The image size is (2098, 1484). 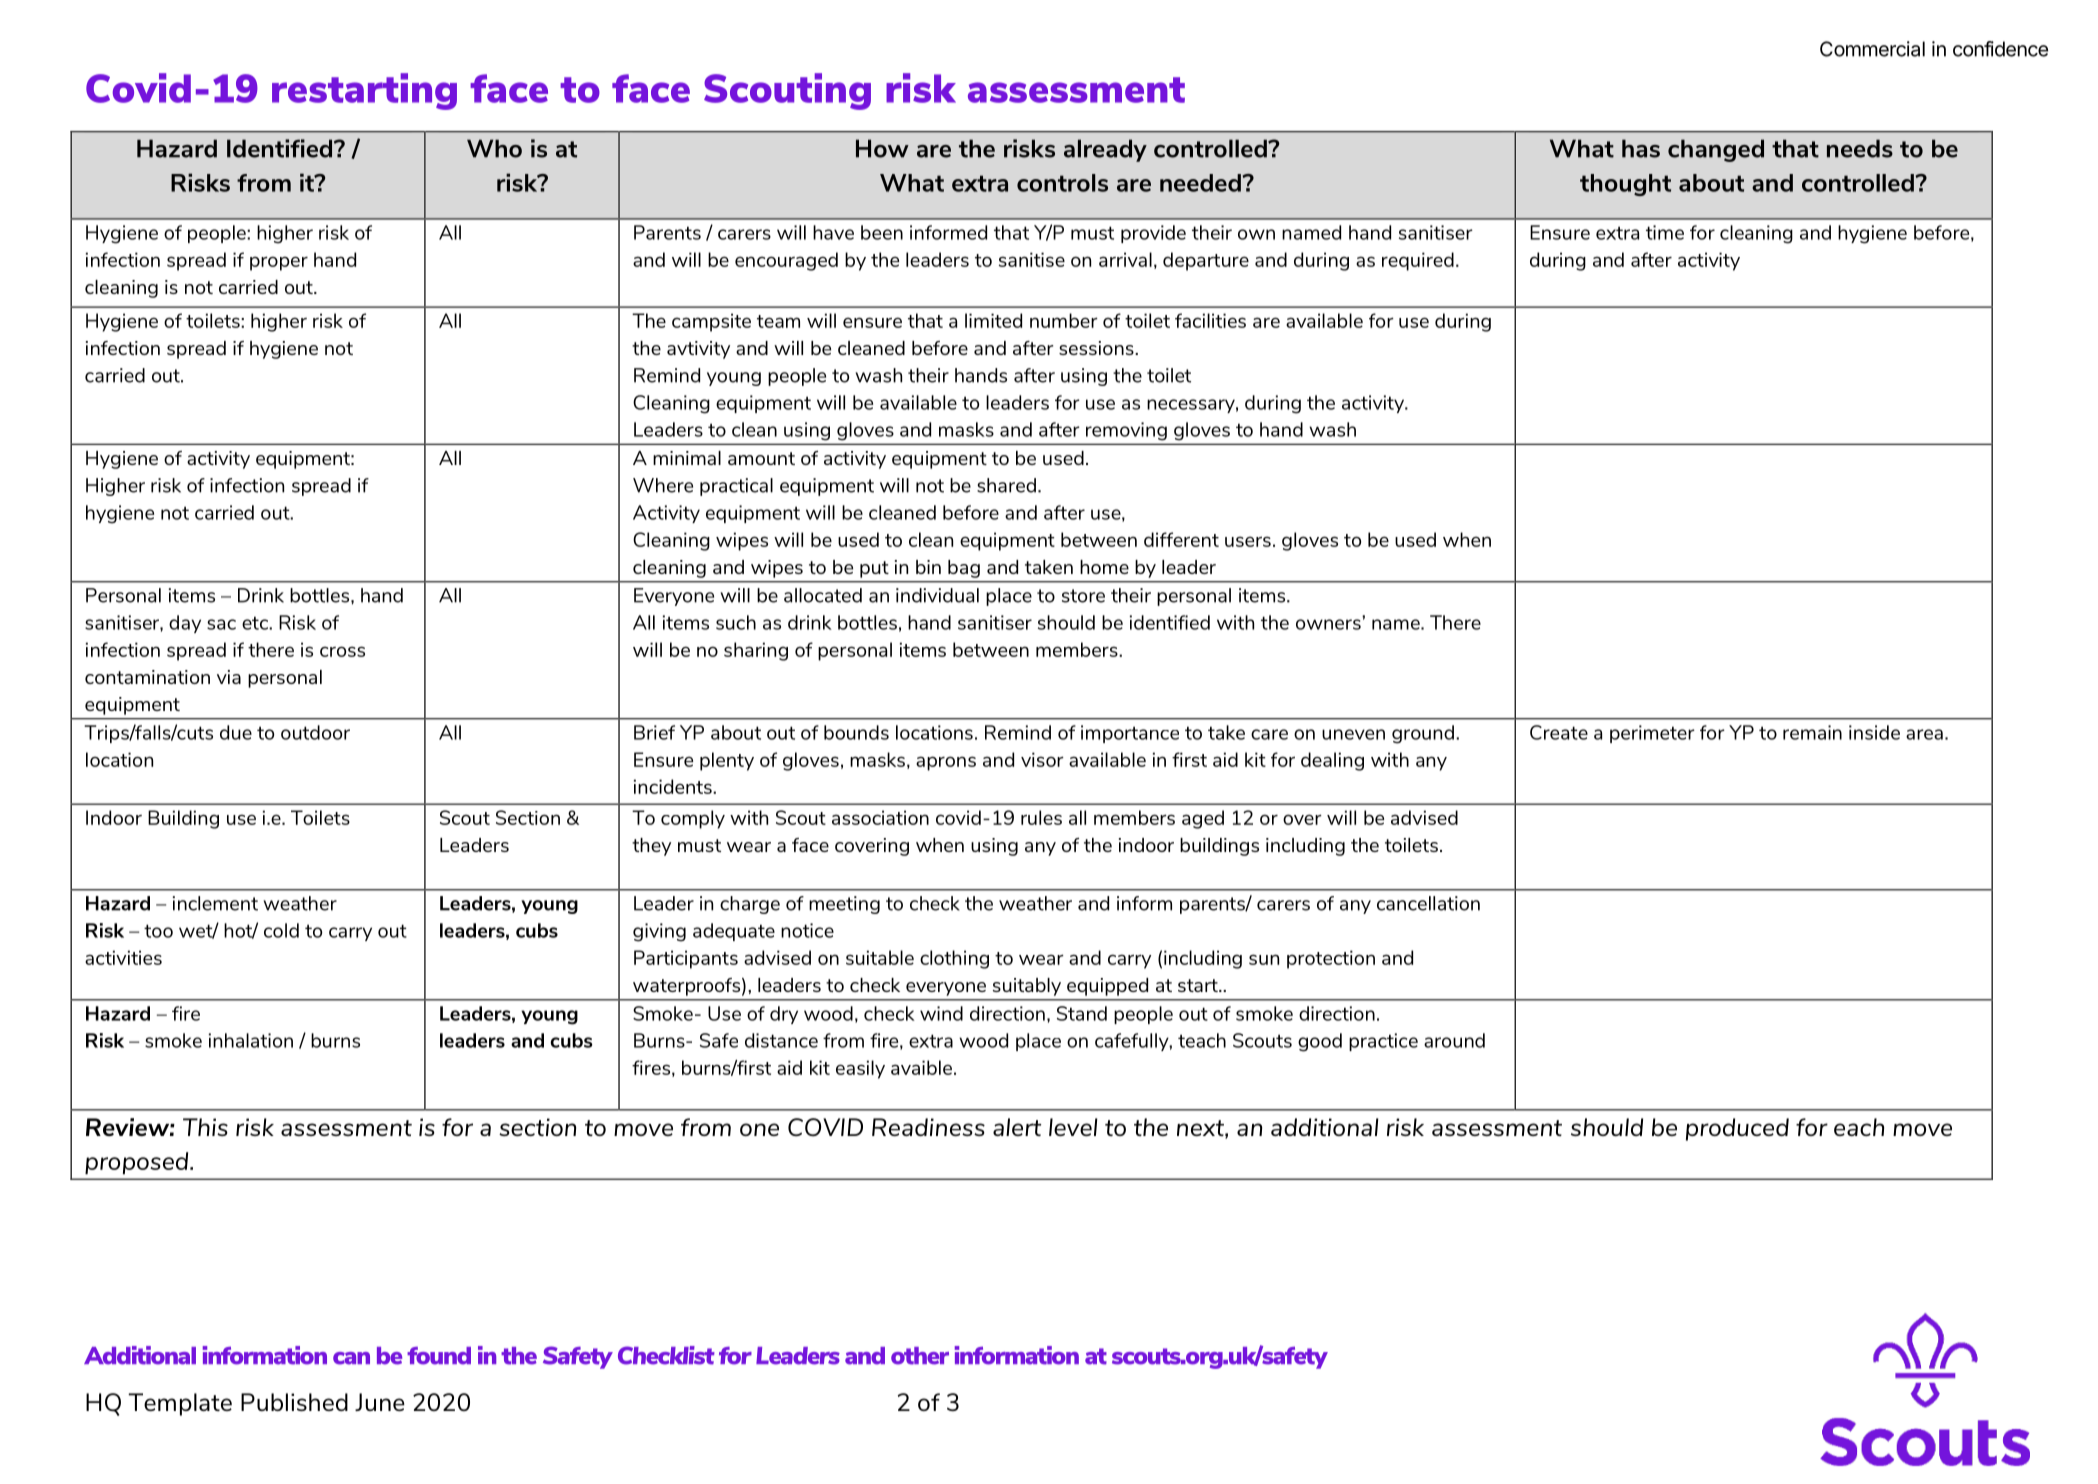 I want to click on Commercial, so click(x=1872, y=49).
